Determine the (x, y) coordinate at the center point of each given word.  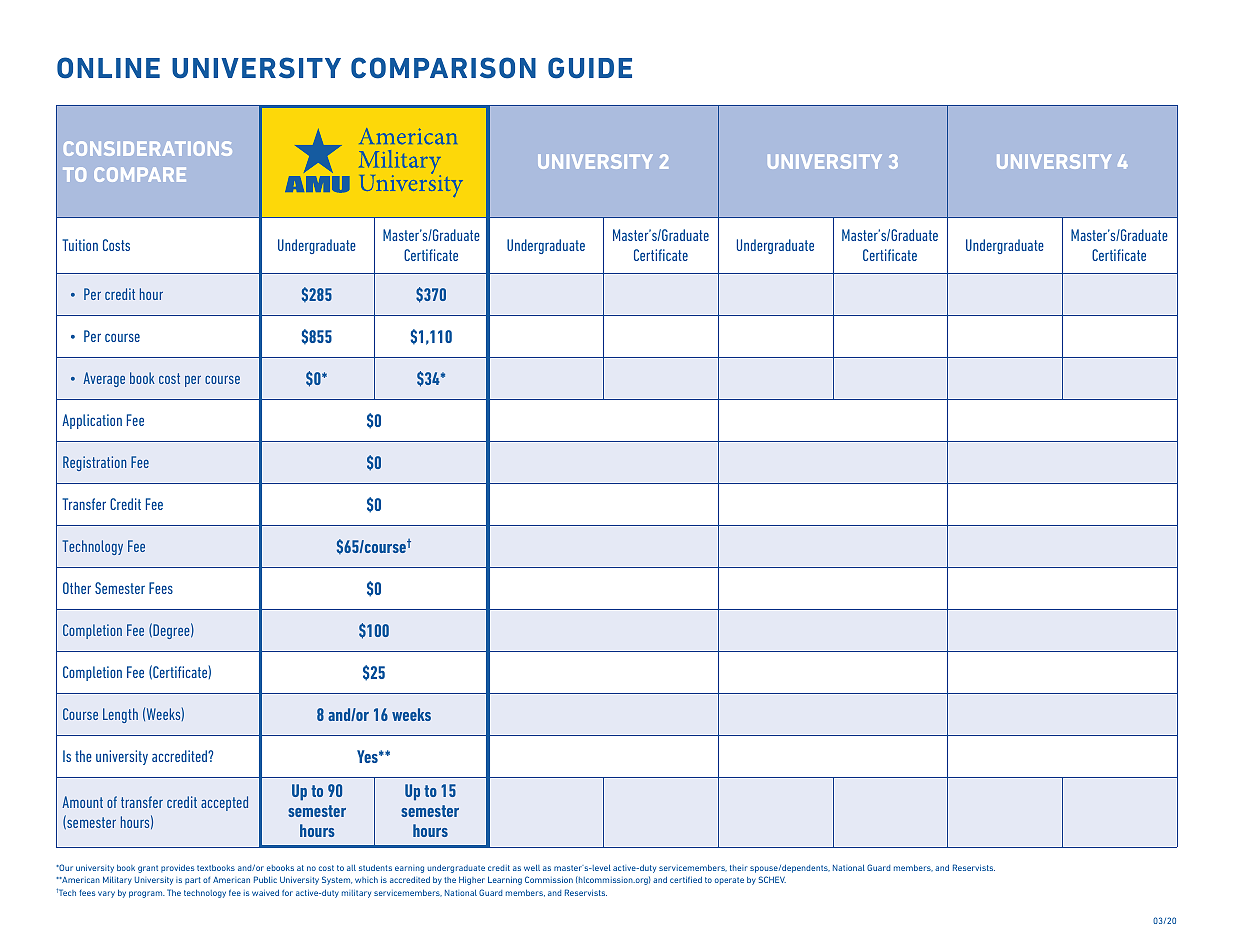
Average (104, 379)
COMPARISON (443, 68)
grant (148, 869)
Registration (94, 463)
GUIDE (590, 68)
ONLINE (108, 68)
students (375, 868)
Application (92, 421)
